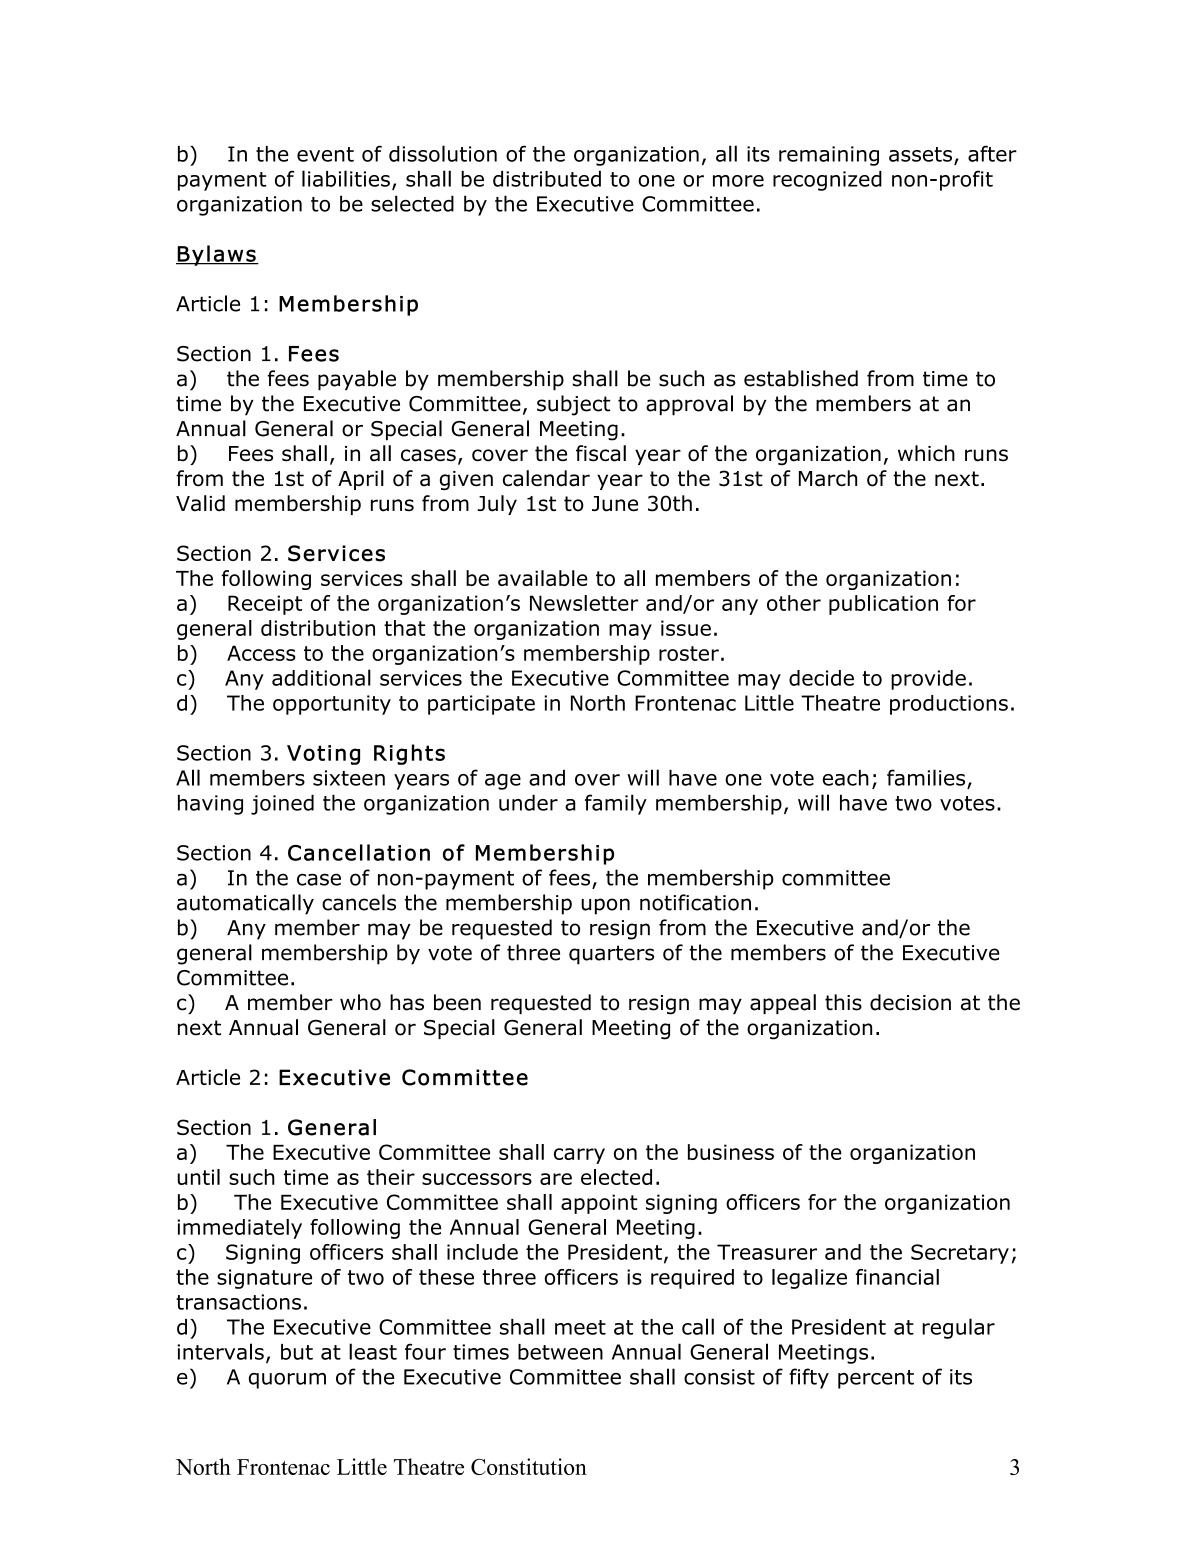 This screenshot has height=1549, width=1197. I want to click on quarters, so click(611, 955).
